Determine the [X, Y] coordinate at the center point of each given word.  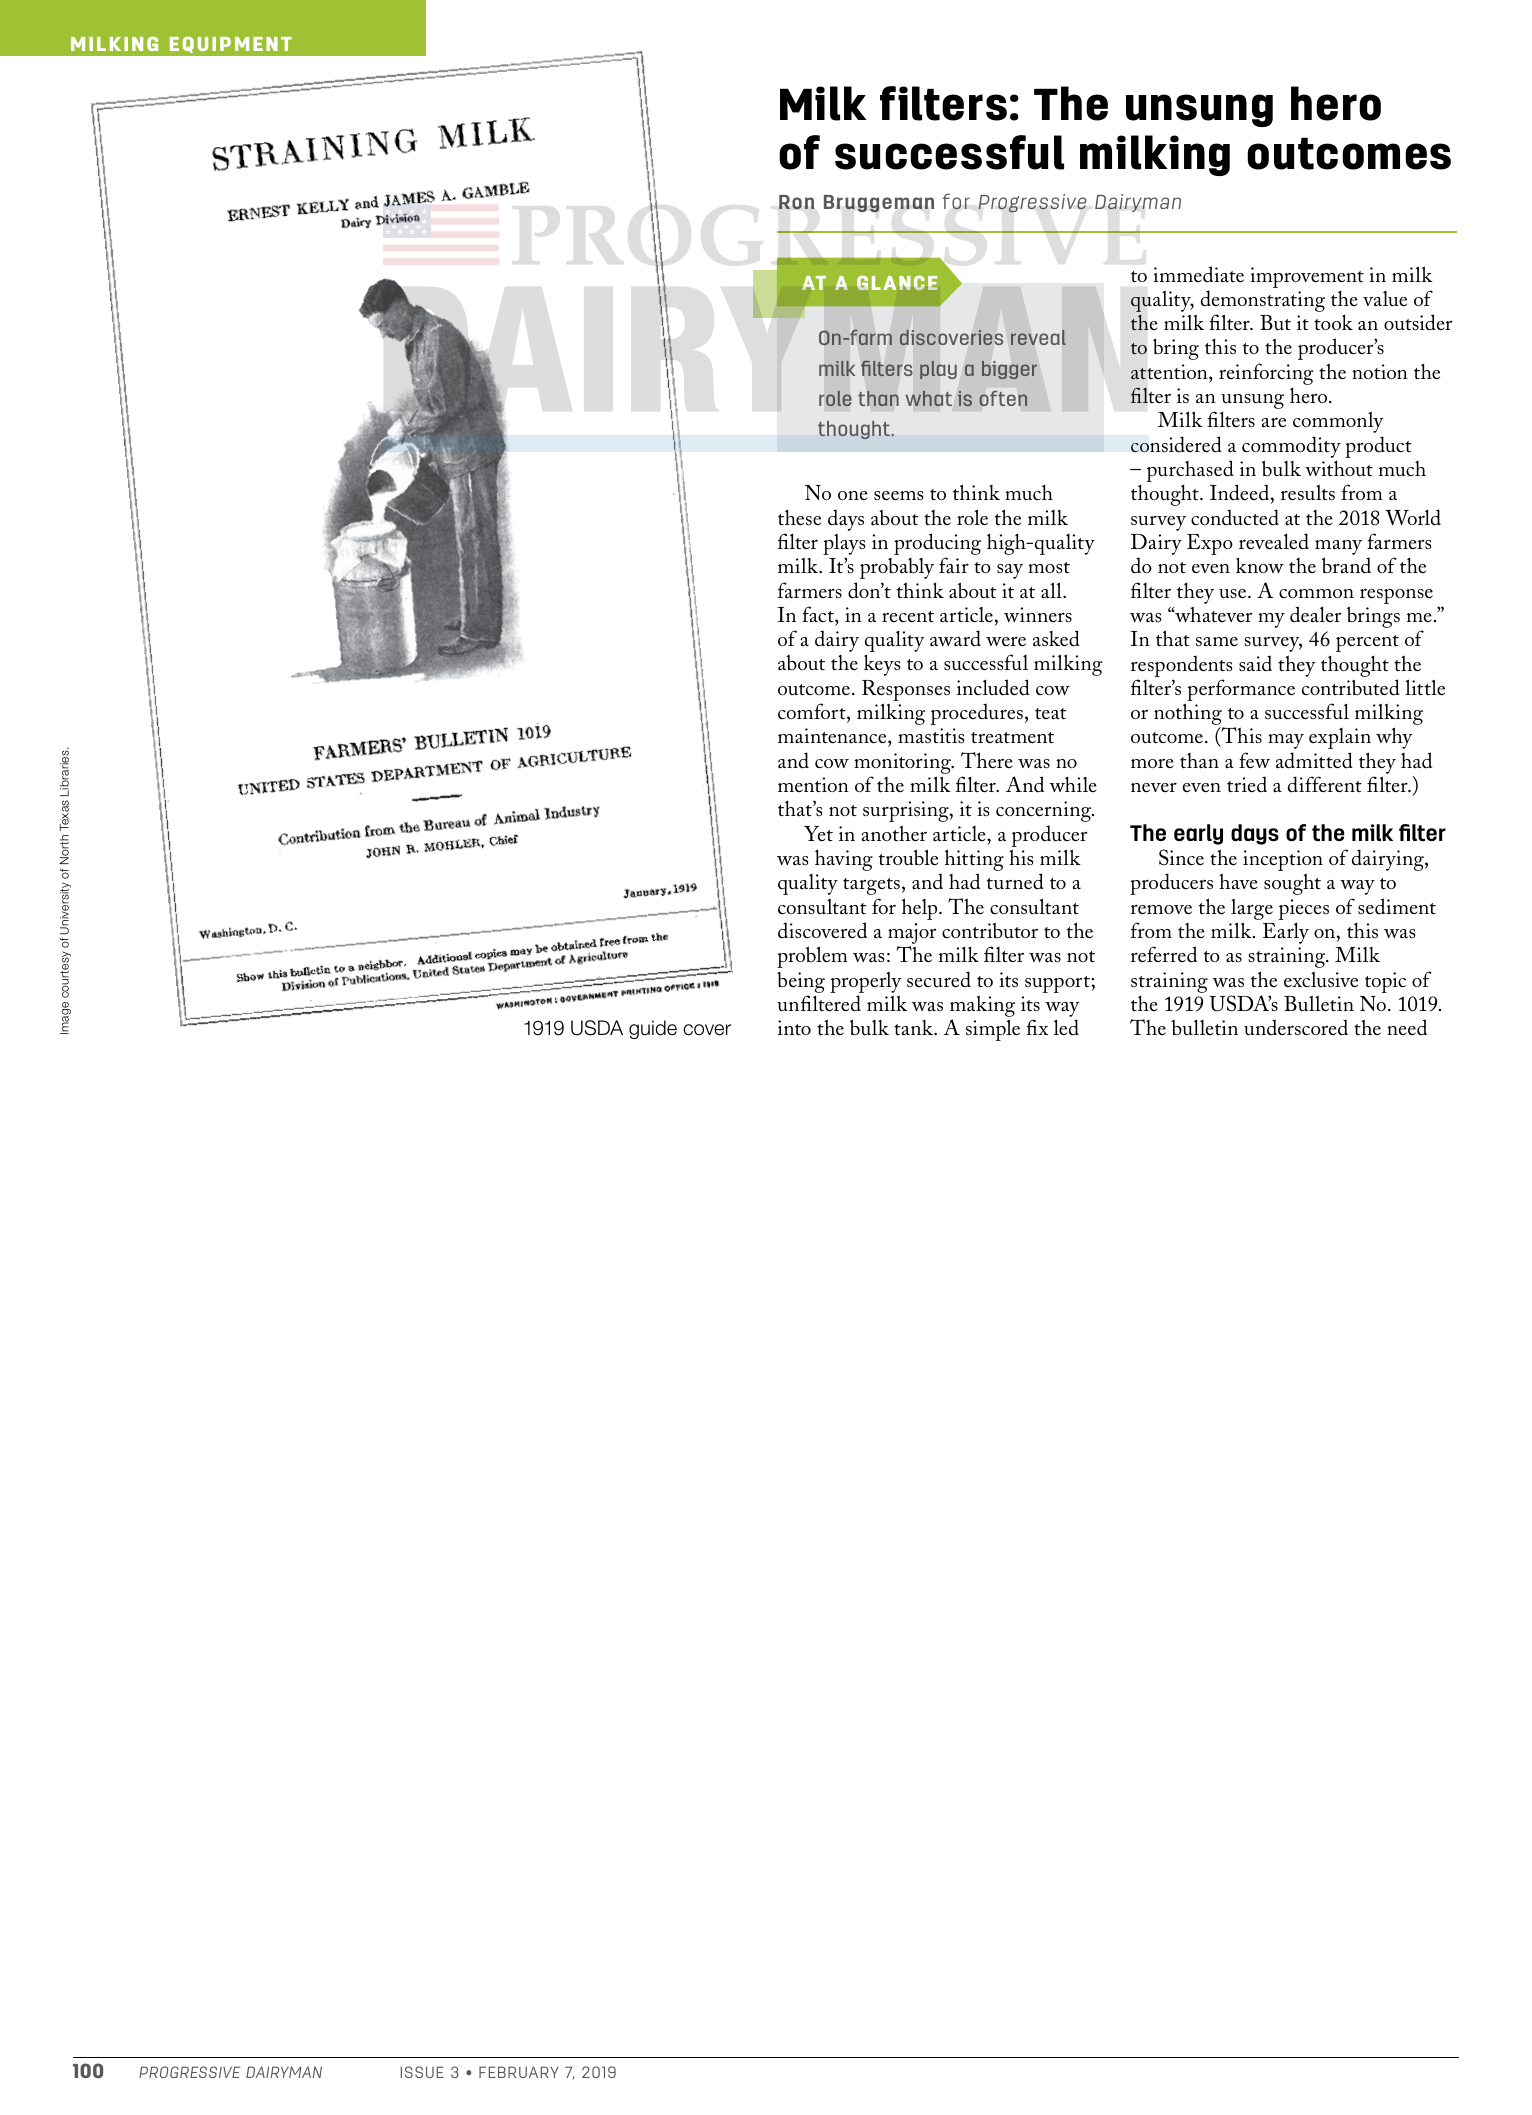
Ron [796, 202]
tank [915, 1028]
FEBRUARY [519, 2072]
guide [653, 1029]
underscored [1296, 1027]
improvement [1307, 277]
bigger [1009, 370]
